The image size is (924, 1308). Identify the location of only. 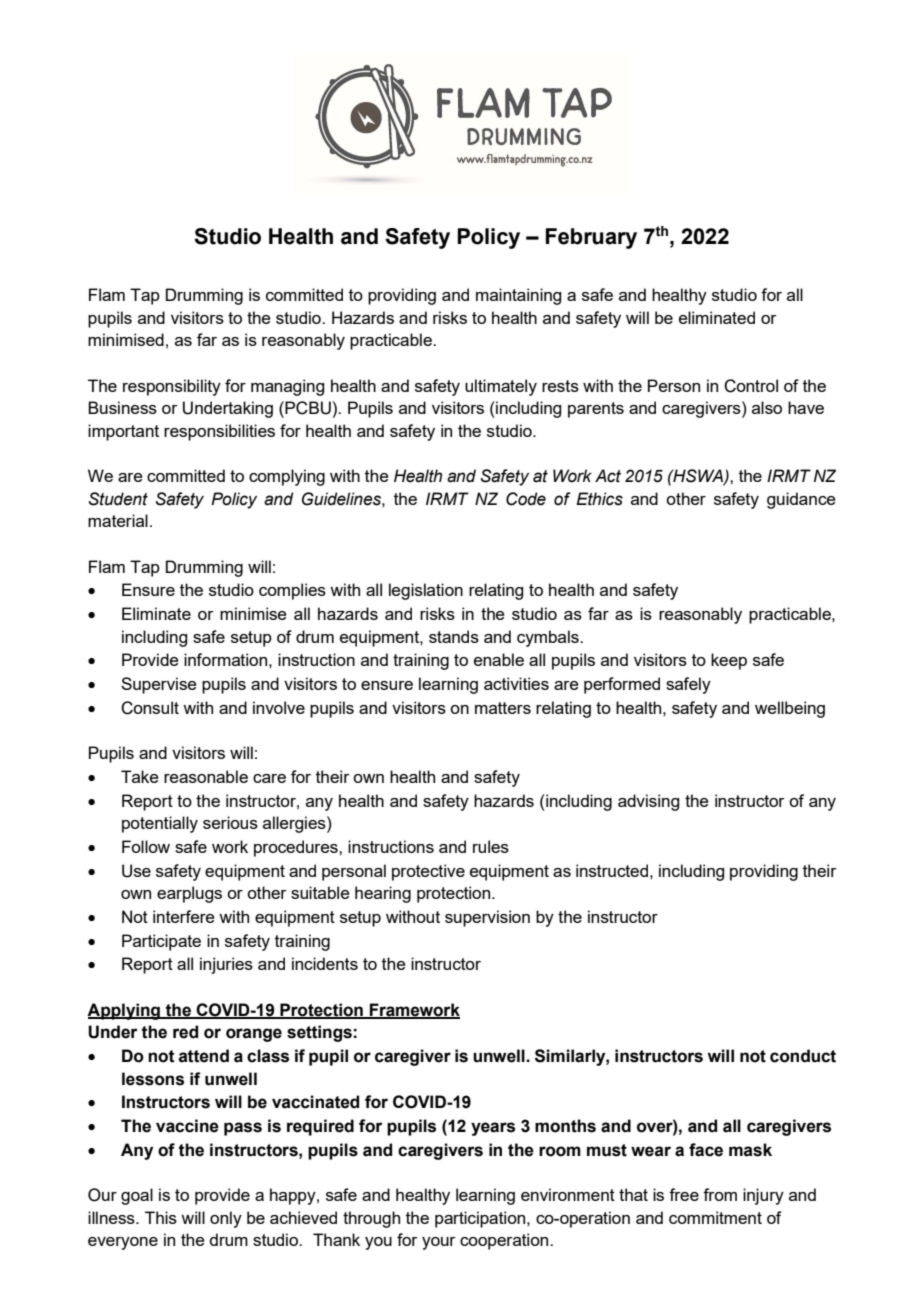
(226, 1219).
